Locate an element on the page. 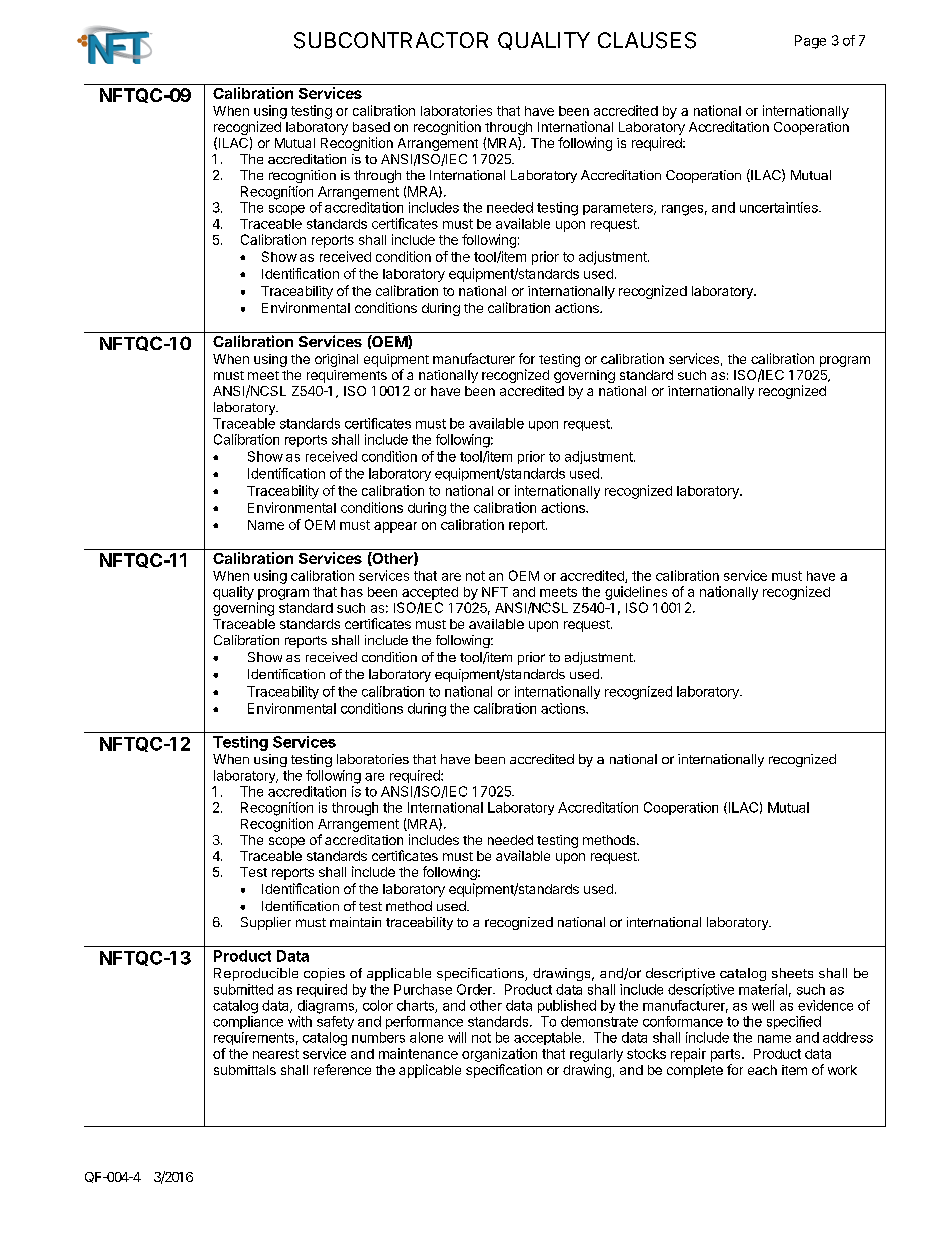 The width and height of the page is (952, 1233). guidelines is located at coordinates (636, 593).
